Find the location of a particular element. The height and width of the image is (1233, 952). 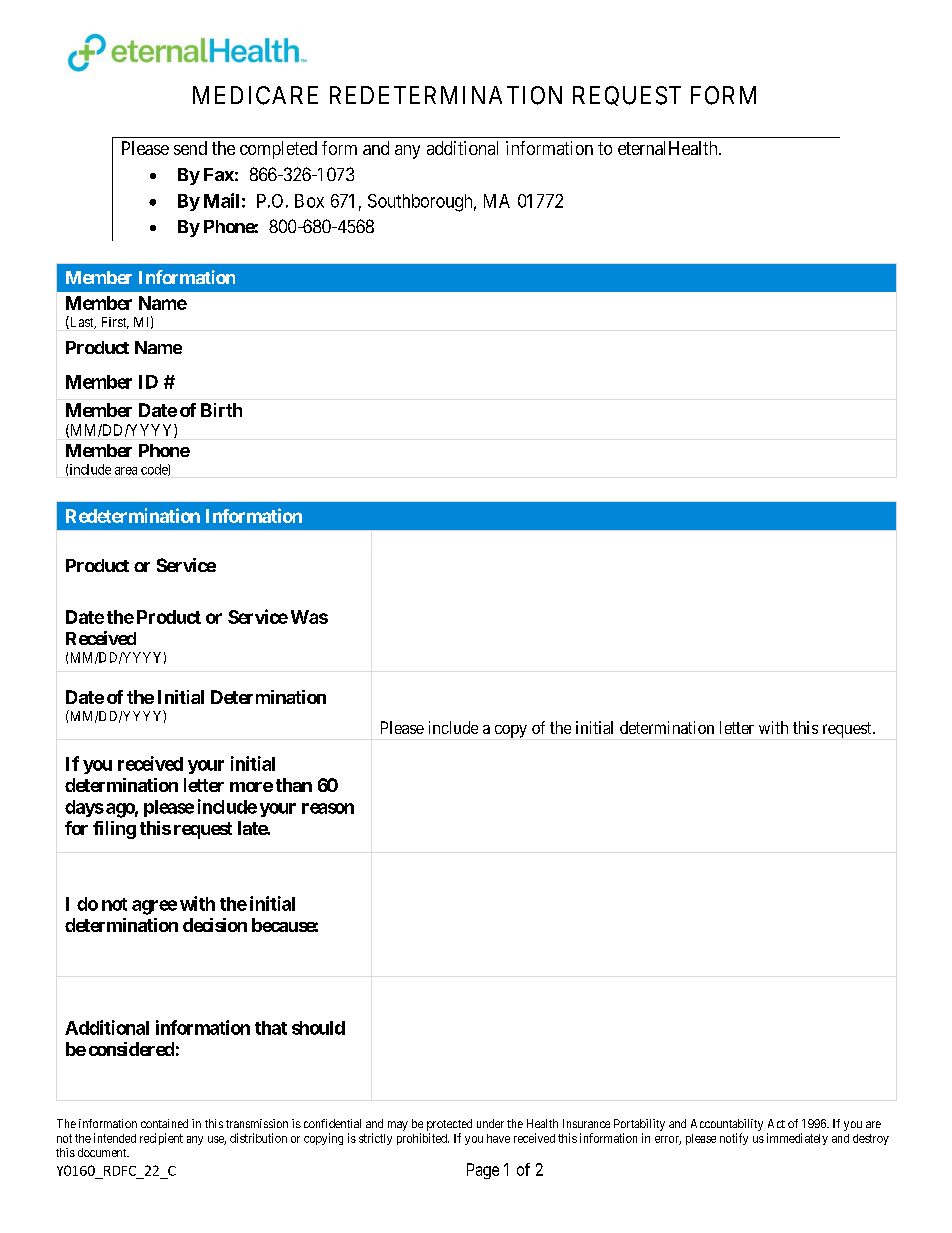

recipient is located at coordinates (161, 1139).
